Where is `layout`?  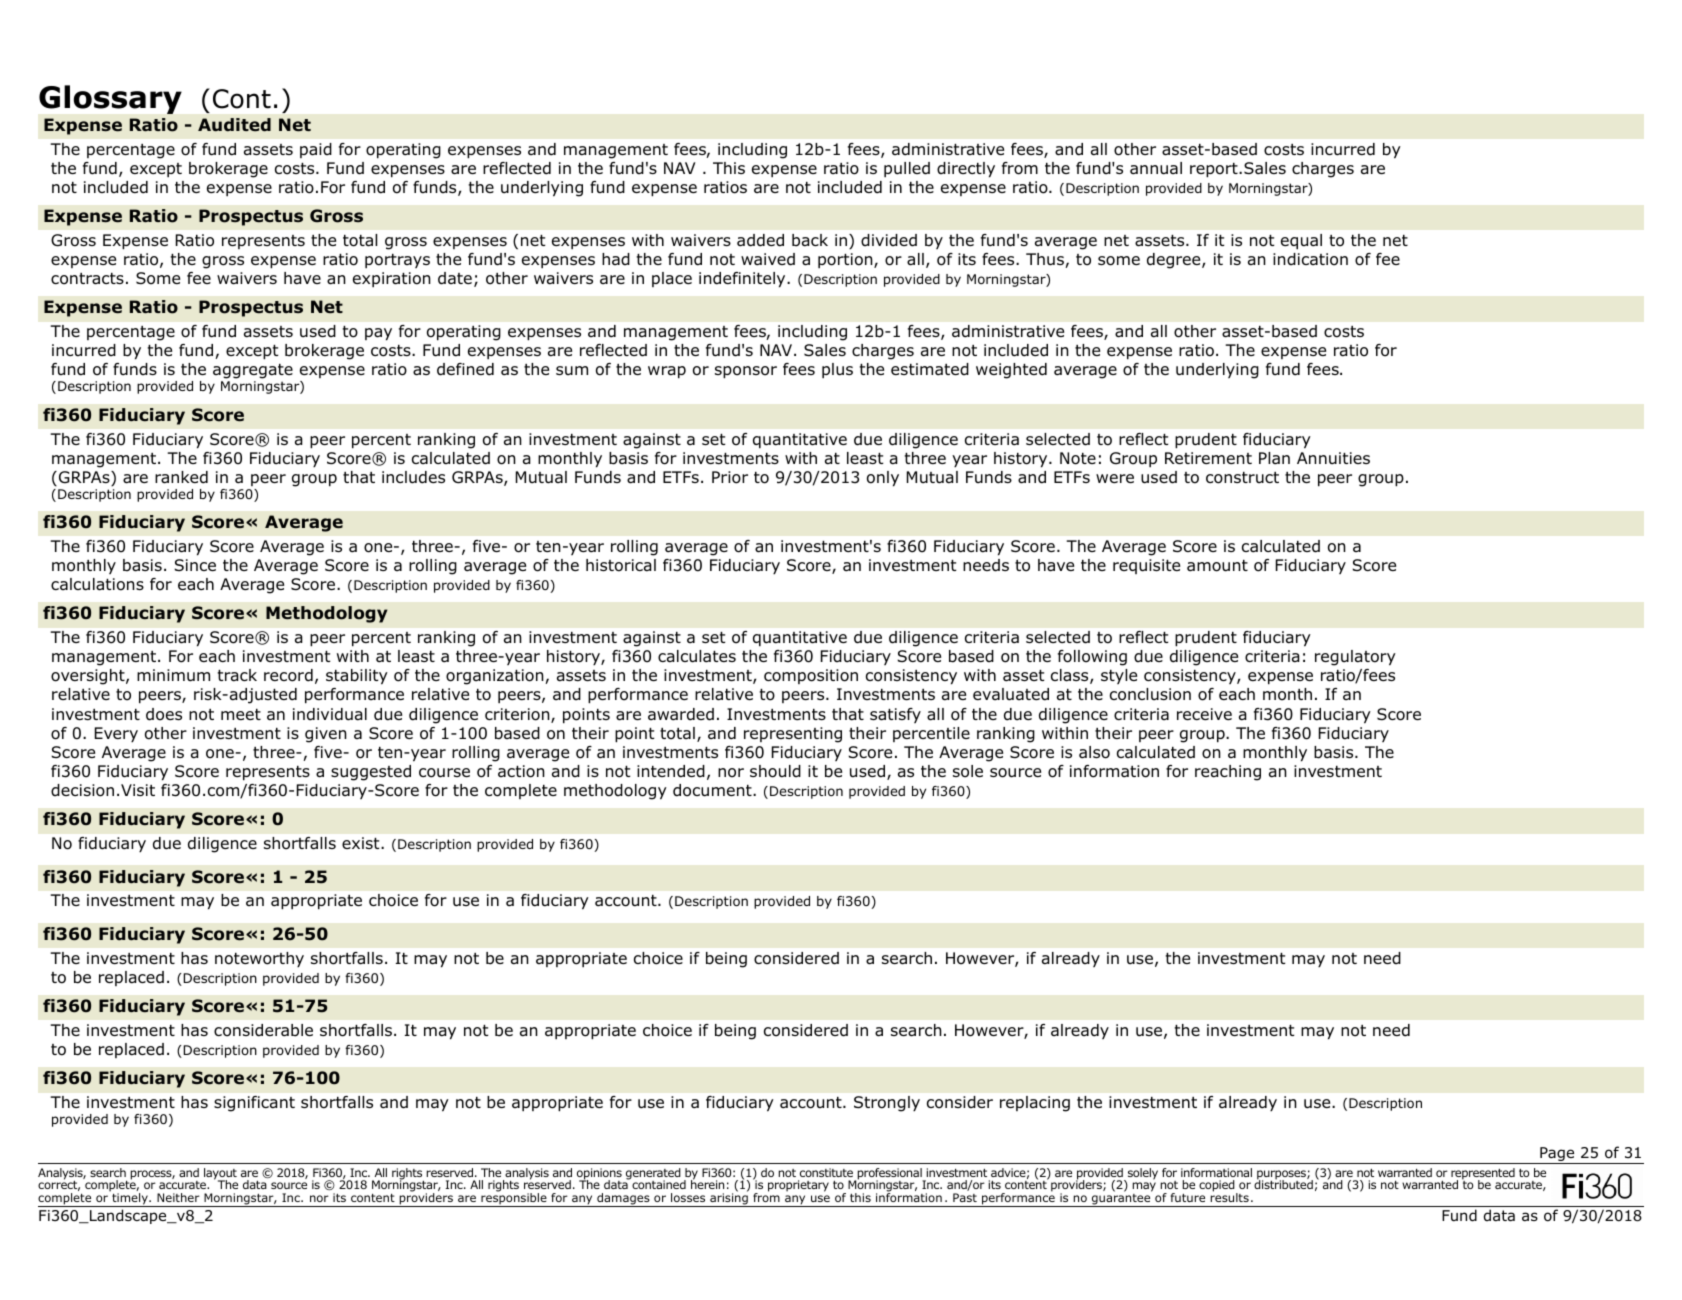 layout is located at coordinates (220, 1175).
